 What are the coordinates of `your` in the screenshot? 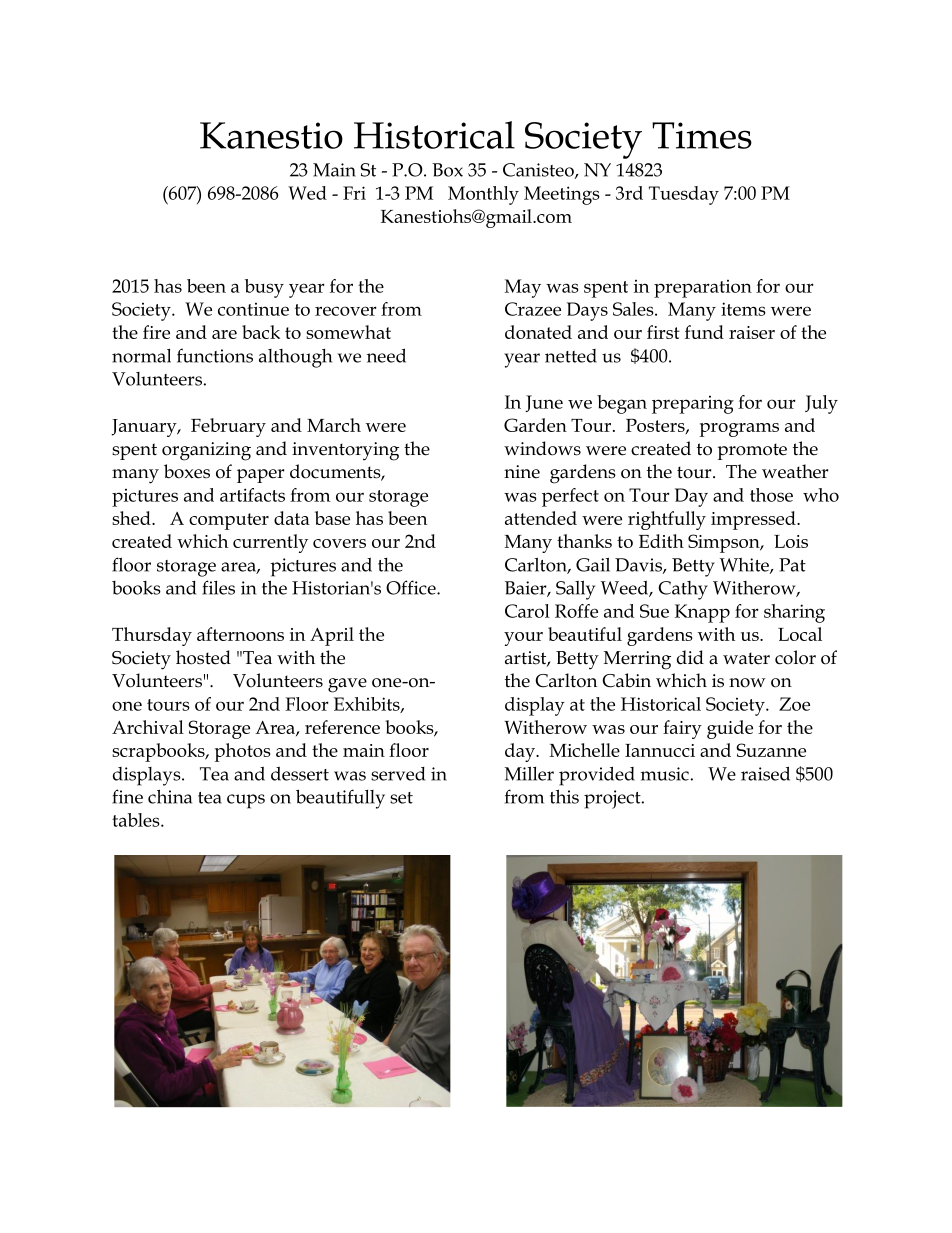 It's located at (523, 639).
